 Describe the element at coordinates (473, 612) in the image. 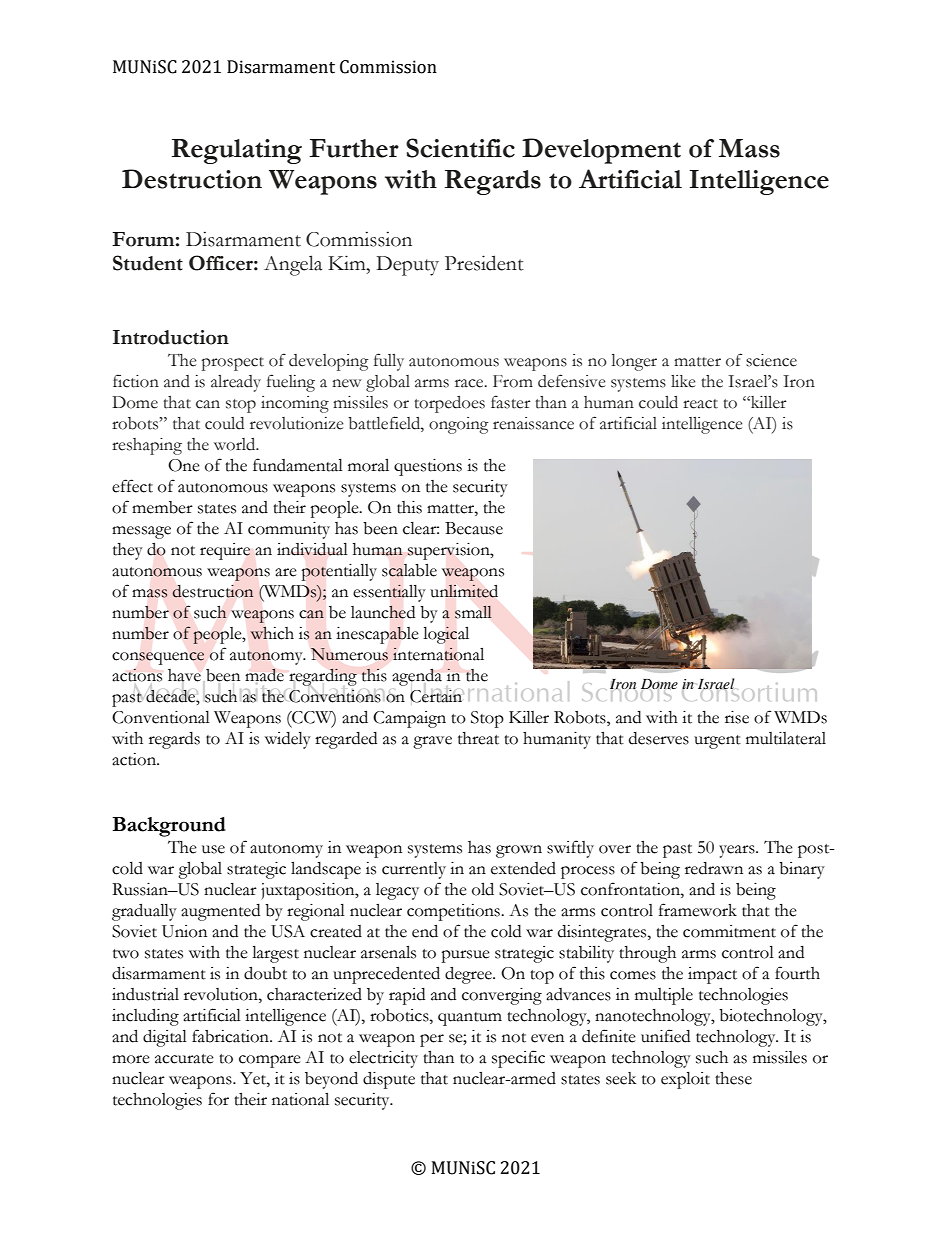

I see `small` at that location.
